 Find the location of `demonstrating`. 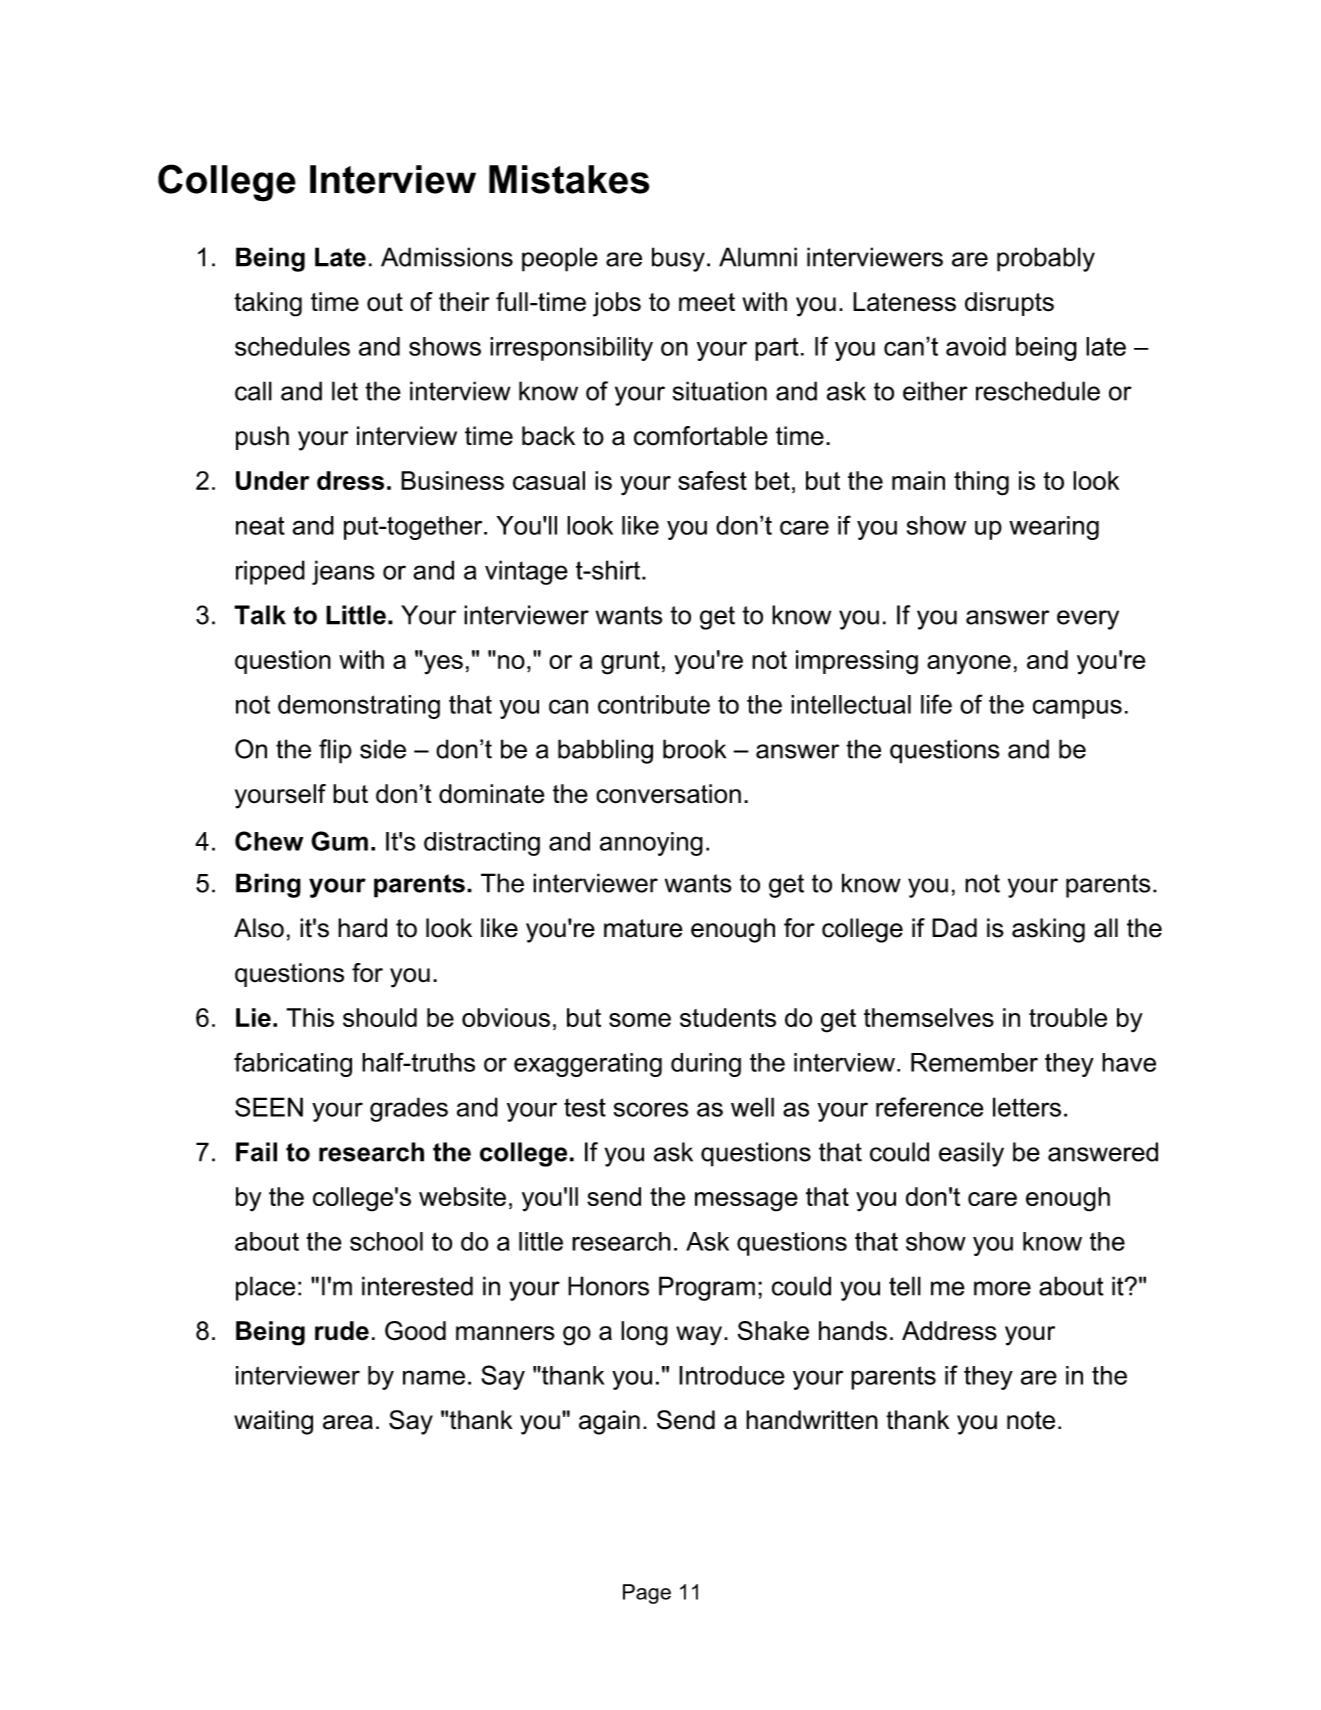

demonstrating is located at coordinates (359, 707).
